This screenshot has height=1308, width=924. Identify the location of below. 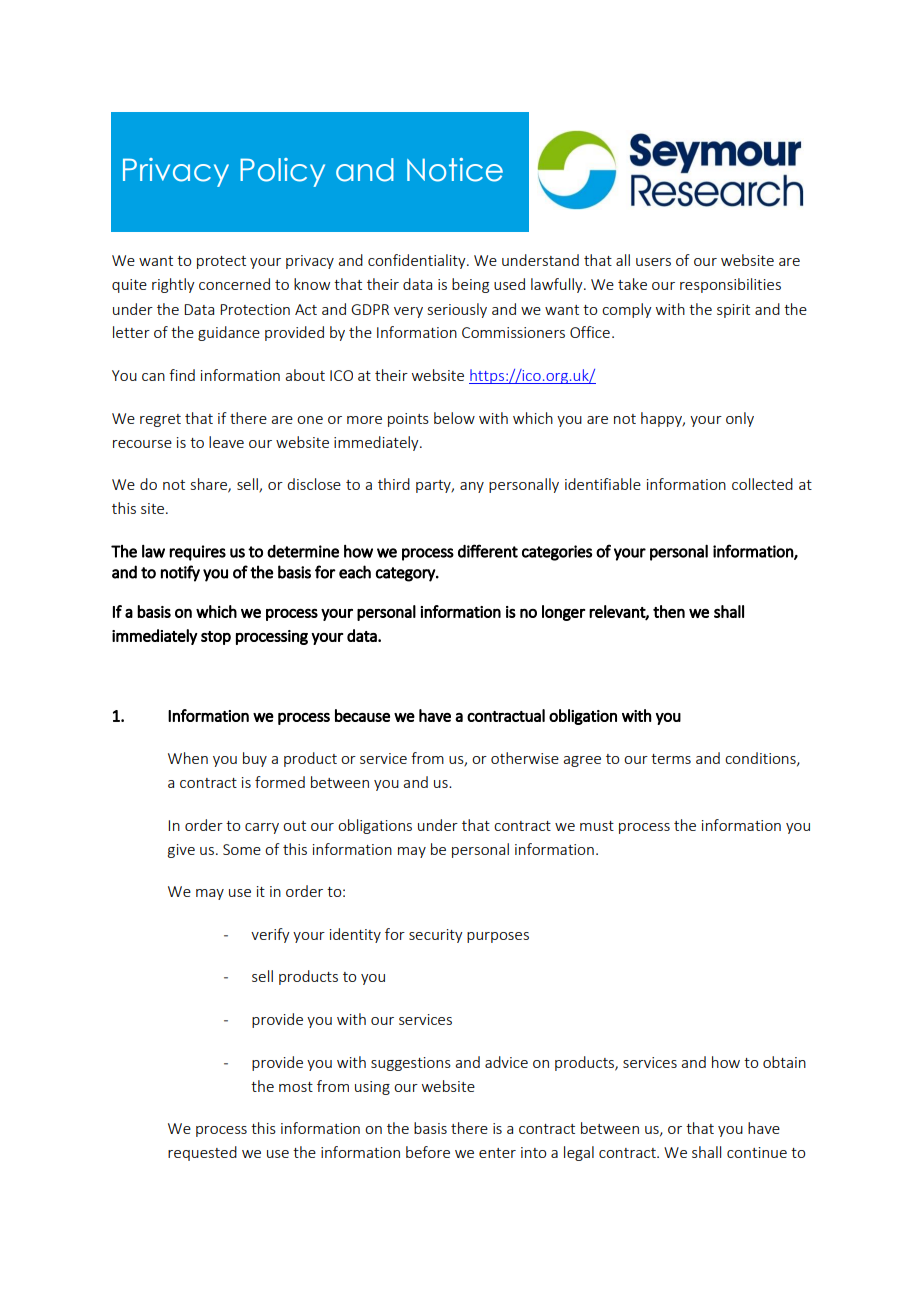
(454, 418).
